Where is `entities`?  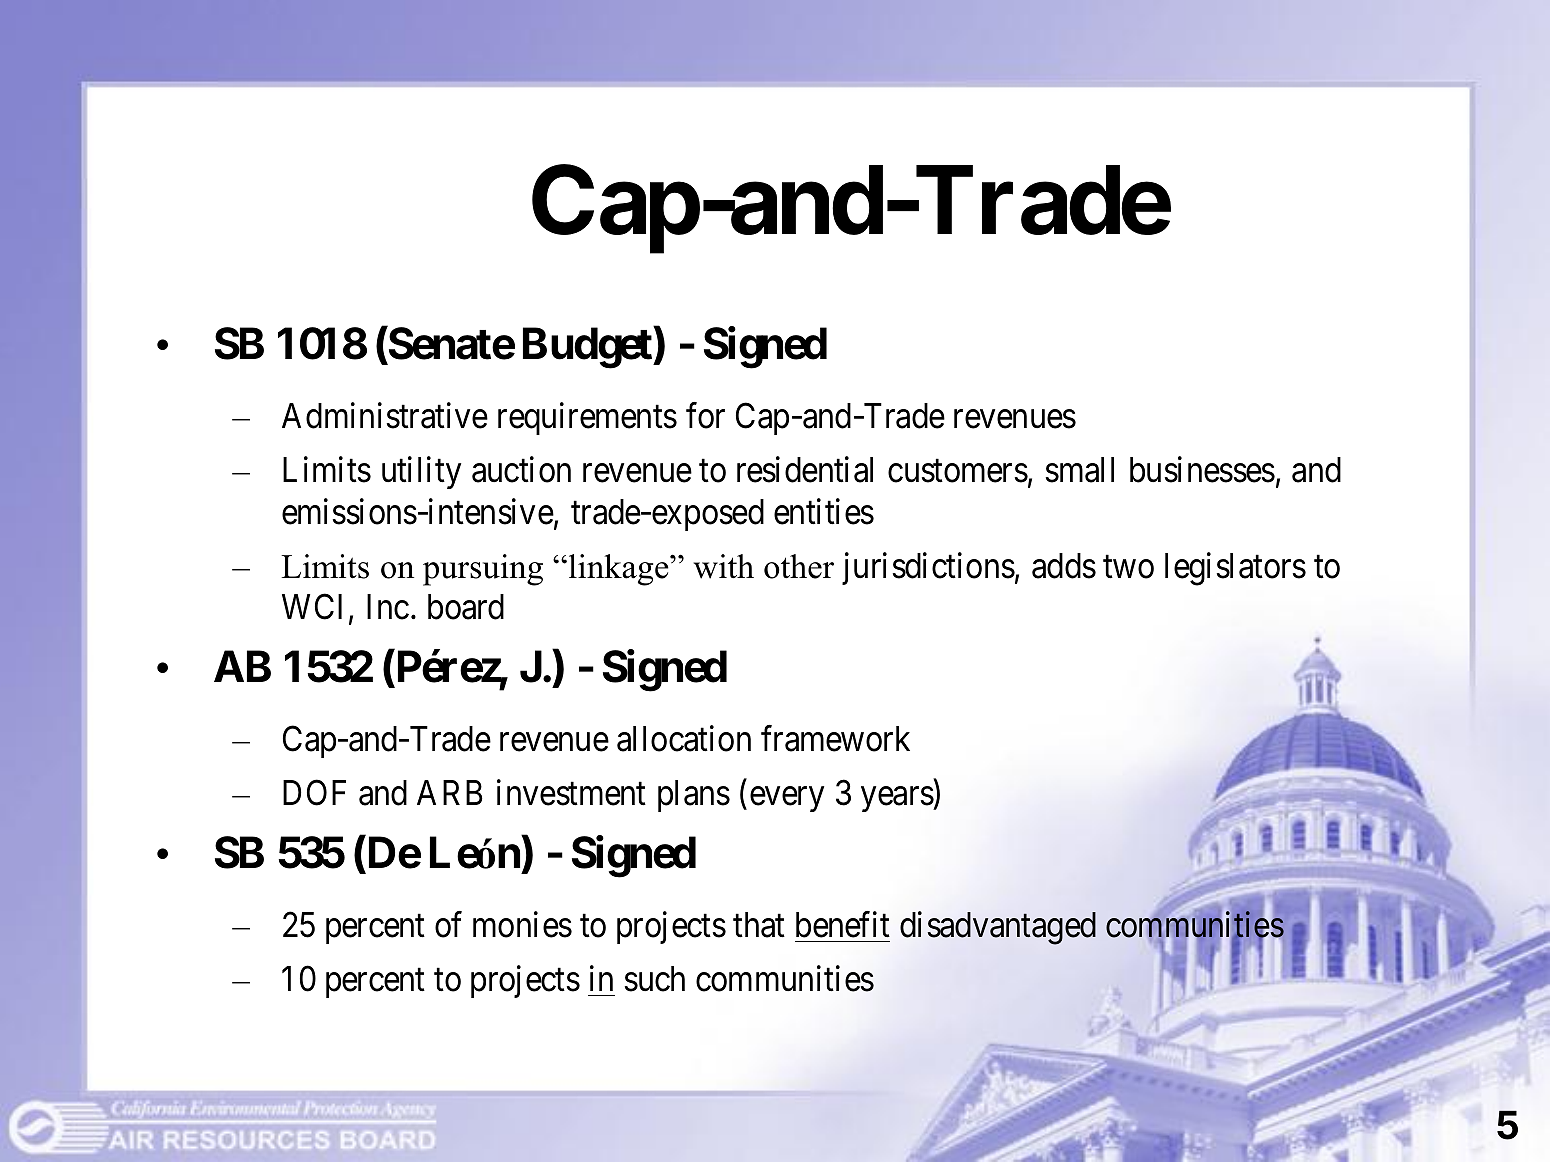
entities is located at coordinates (824, 511).
